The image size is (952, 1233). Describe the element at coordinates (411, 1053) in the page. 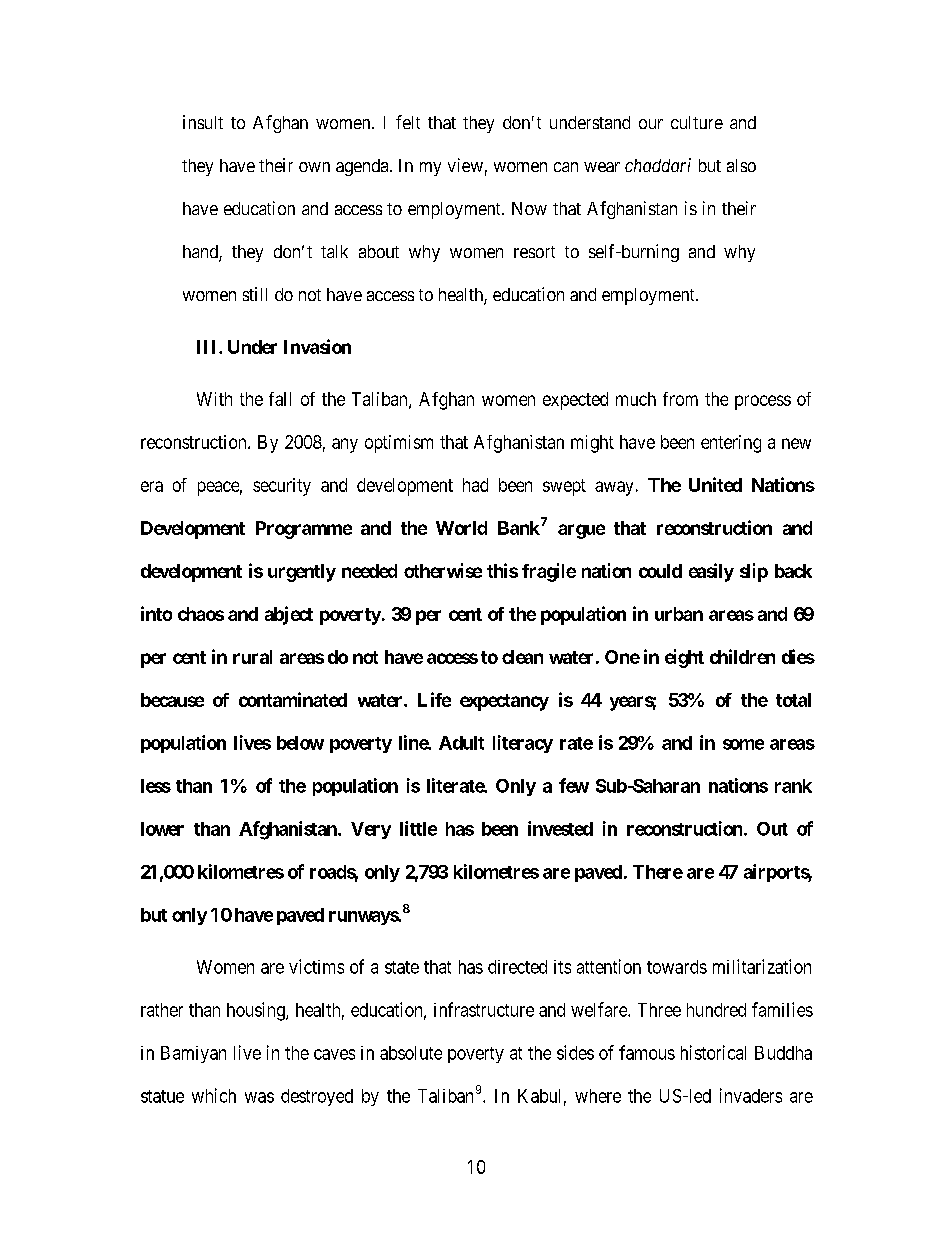

I see `absolute` at that location.
